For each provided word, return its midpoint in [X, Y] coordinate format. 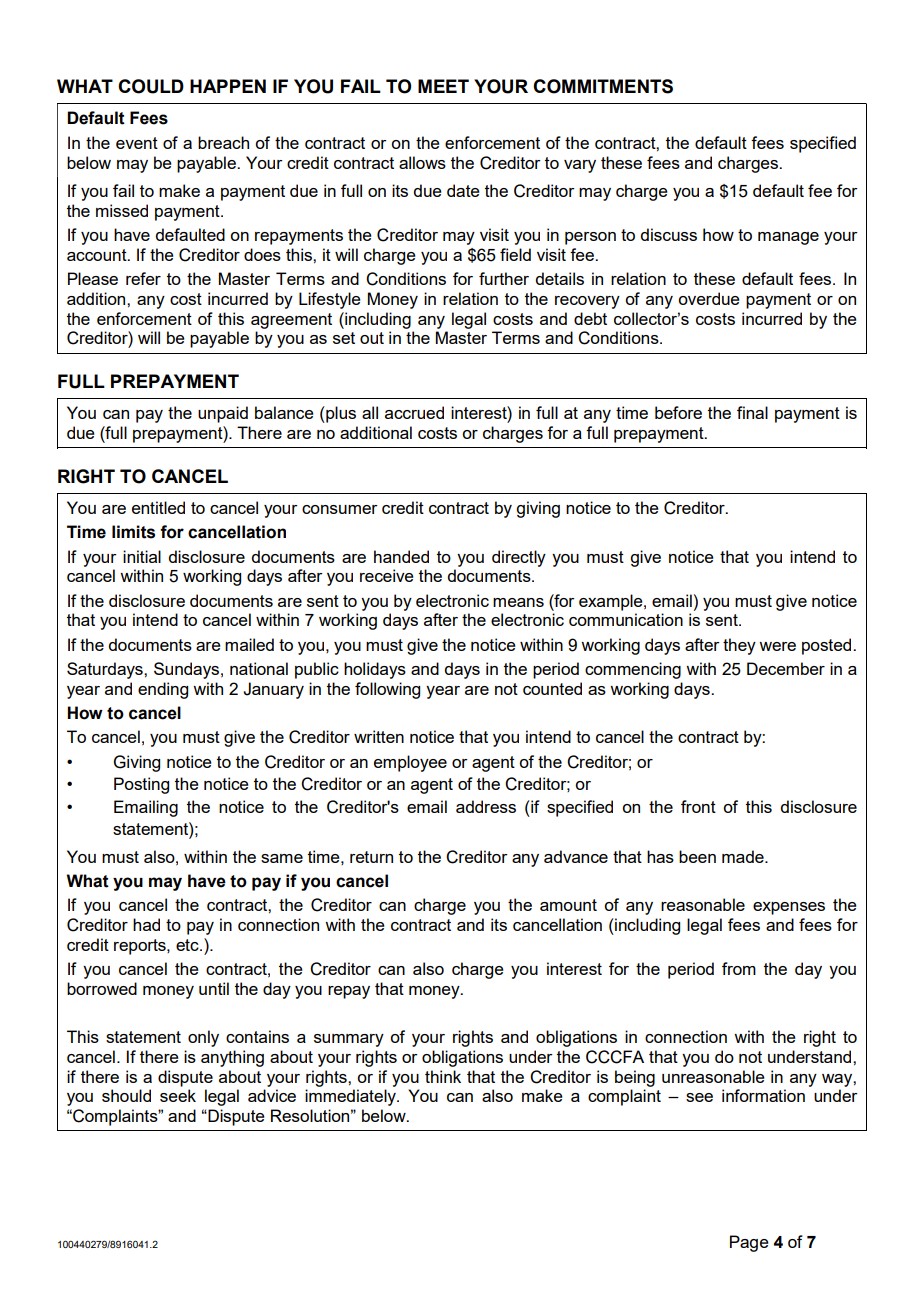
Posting [141, 785]
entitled [158, 507]
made [744, 856]
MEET [443, 86]
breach [223, 142]
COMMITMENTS [603, 86]
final [752, 412]
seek [178, 1095]
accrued [414, 412]
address [486, 806]
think [443, 1076]
